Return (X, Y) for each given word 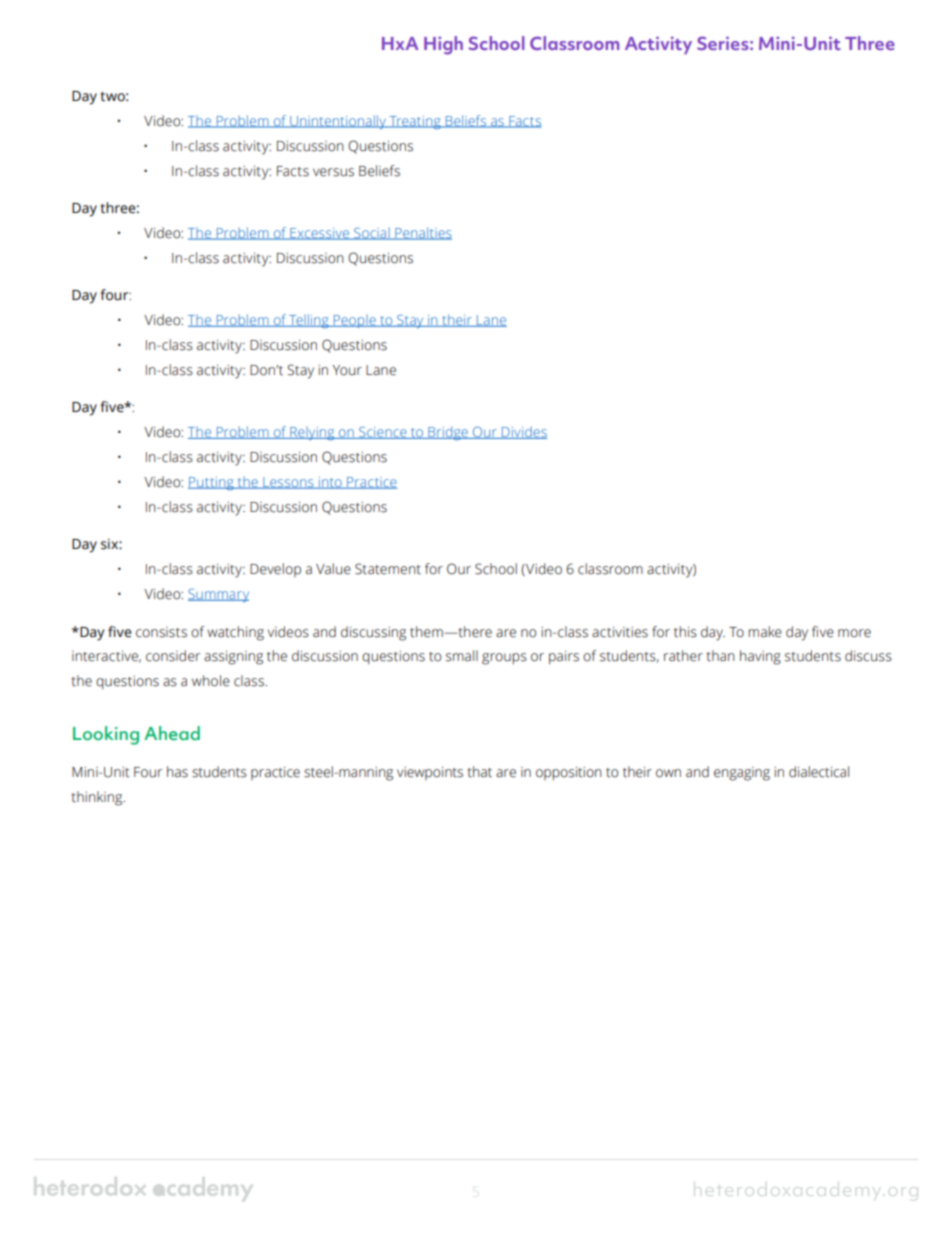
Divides (523, 432)
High (443, 45)
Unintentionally (338, 122)
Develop (275, 570)
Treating (415, 122)
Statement (388, 569)
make (765, 632)
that (479, 772)
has (177, 772)
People (355, 321)
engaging (742, 774)
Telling (309, 321)
